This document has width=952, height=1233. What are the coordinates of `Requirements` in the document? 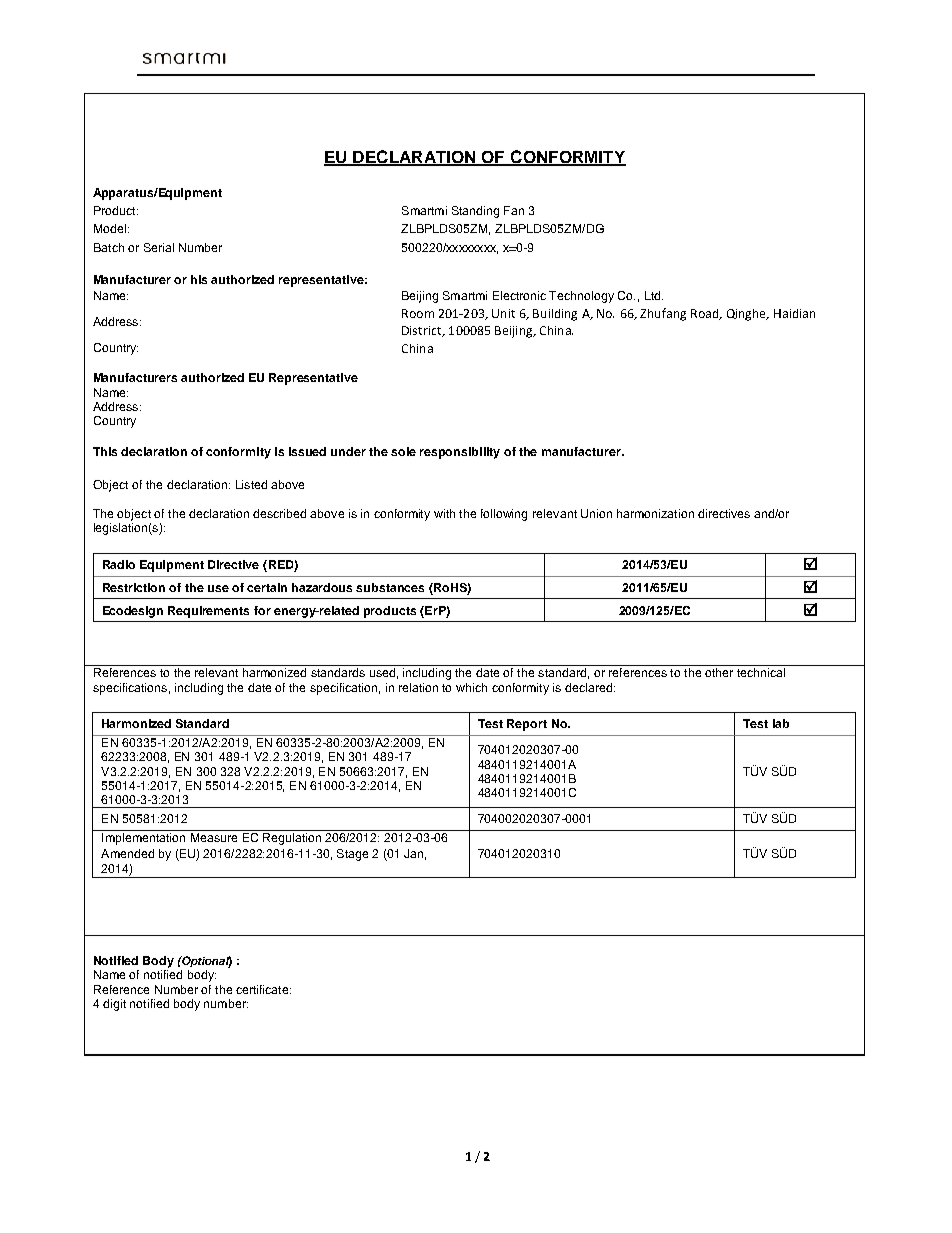 It's located at (208, 612).
